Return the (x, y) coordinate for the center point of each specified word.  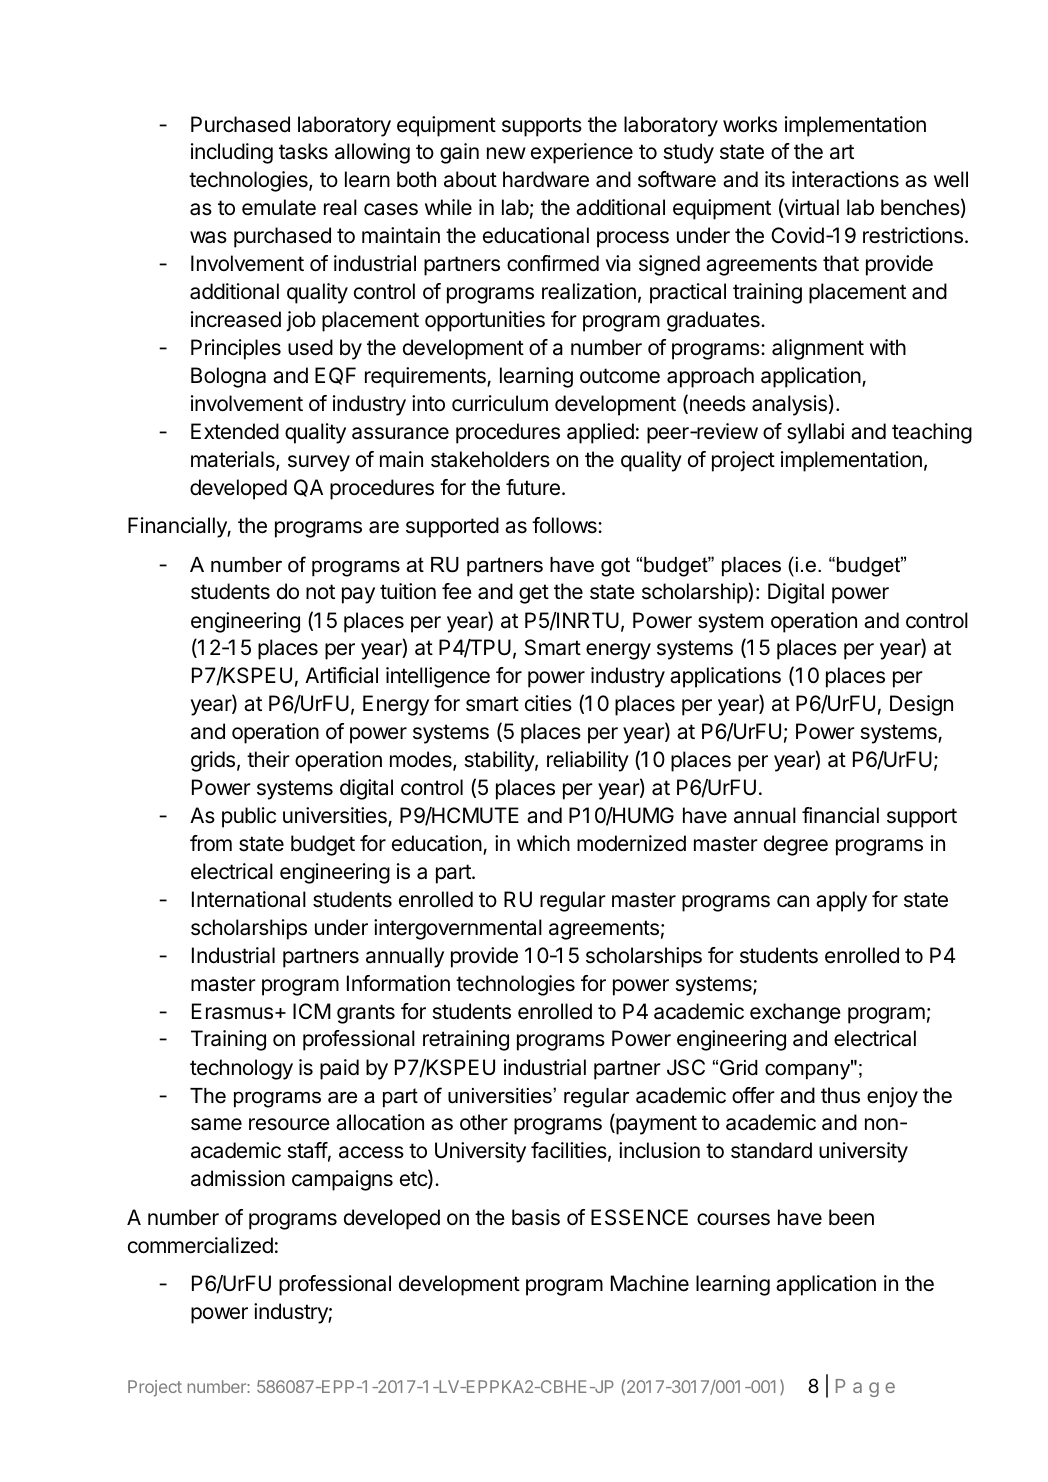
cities (548, 703)
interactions (845, 179)
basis (536, 1217)
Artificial (341, 675)
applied (600, 433)
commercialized (200, 1245)
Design (921, 705)
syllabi (815, 433)
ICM (312, 1011)
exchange (795, 1013)
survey (319, 463)
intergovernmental (458, 929)
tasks (303, 151)
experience (582, 153)
